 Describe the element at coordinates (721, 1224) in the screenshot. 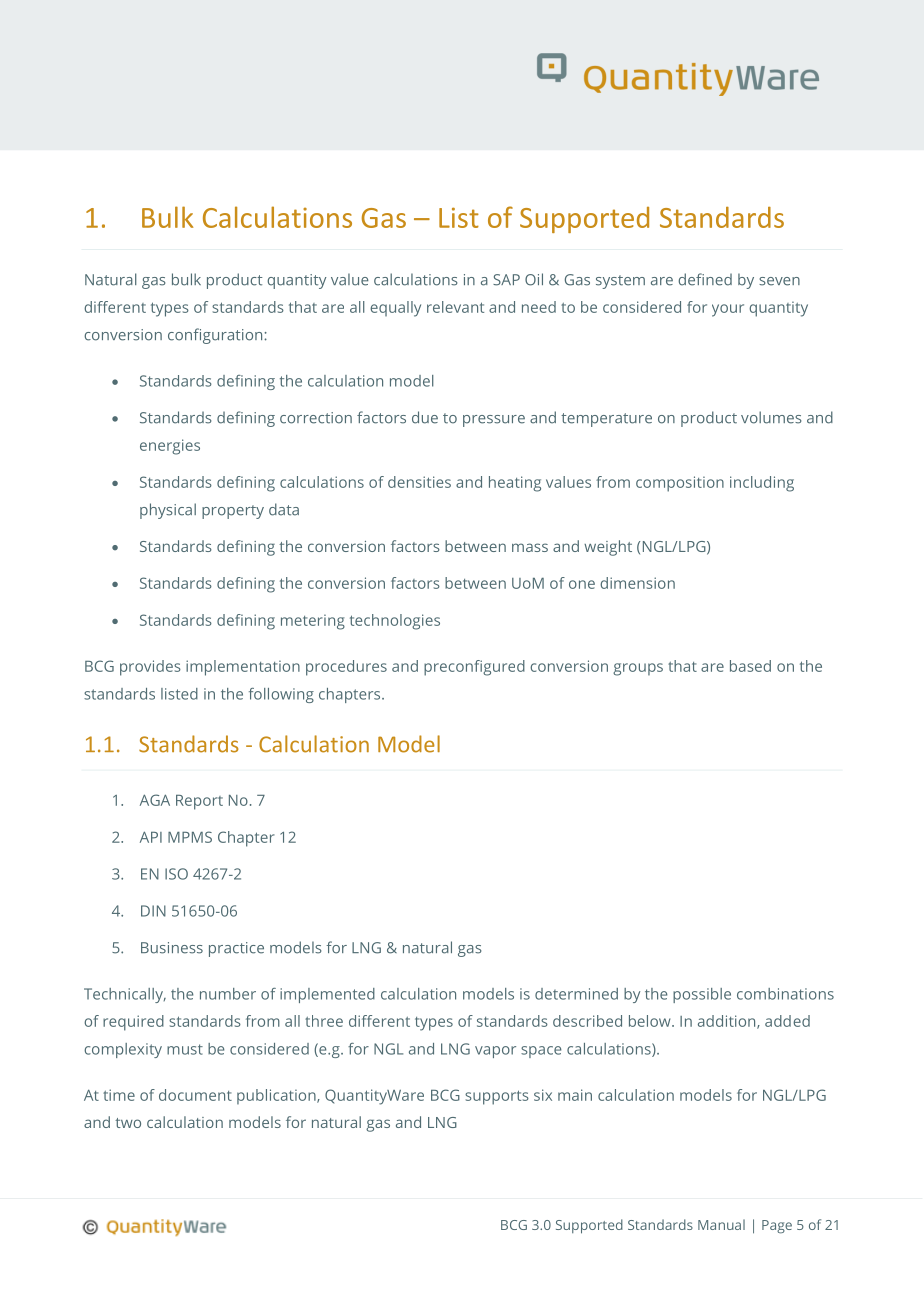

I see `Manual` at that location.
